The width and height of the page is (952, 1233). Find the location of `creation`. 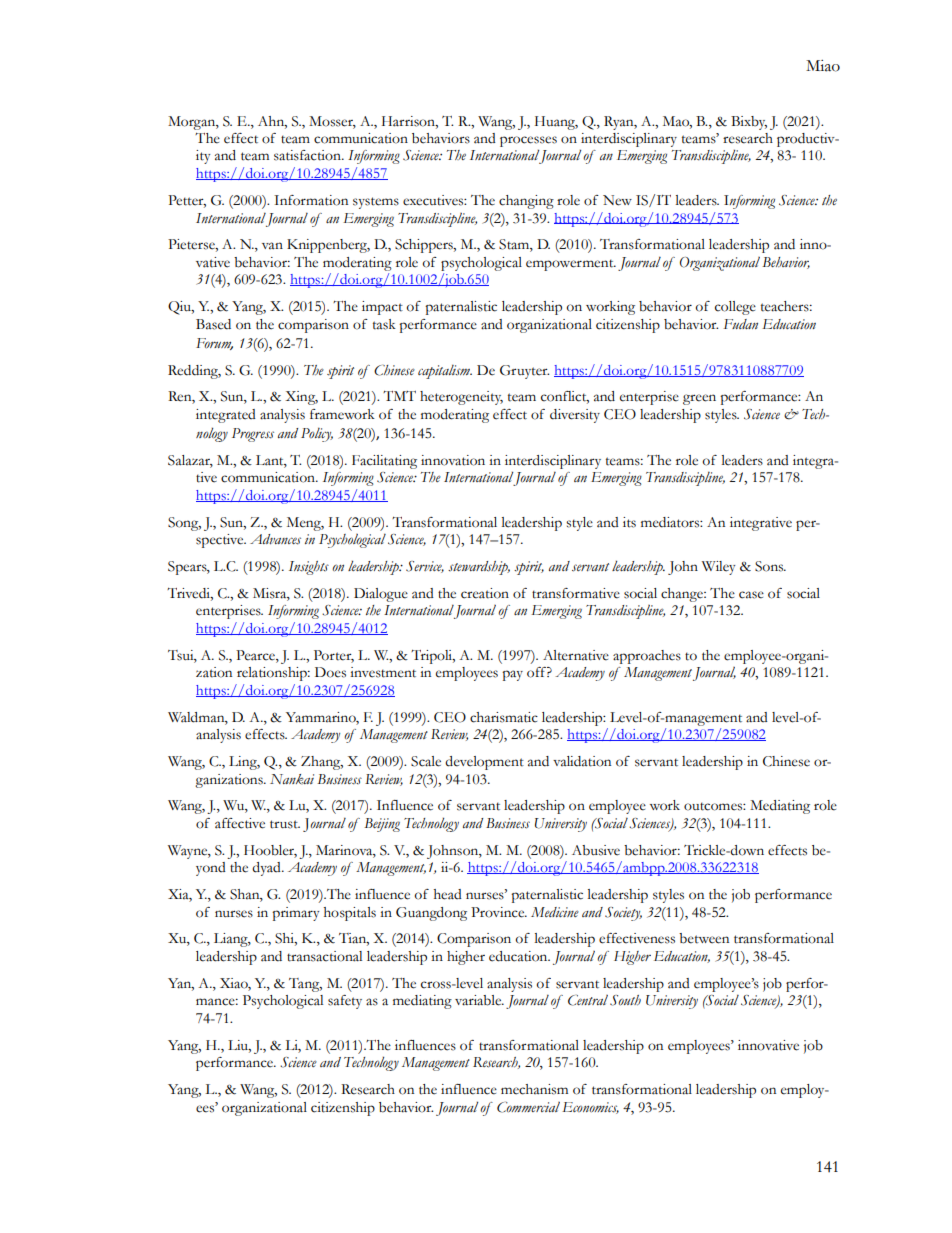

creation is located at coordinates (485, 593).
